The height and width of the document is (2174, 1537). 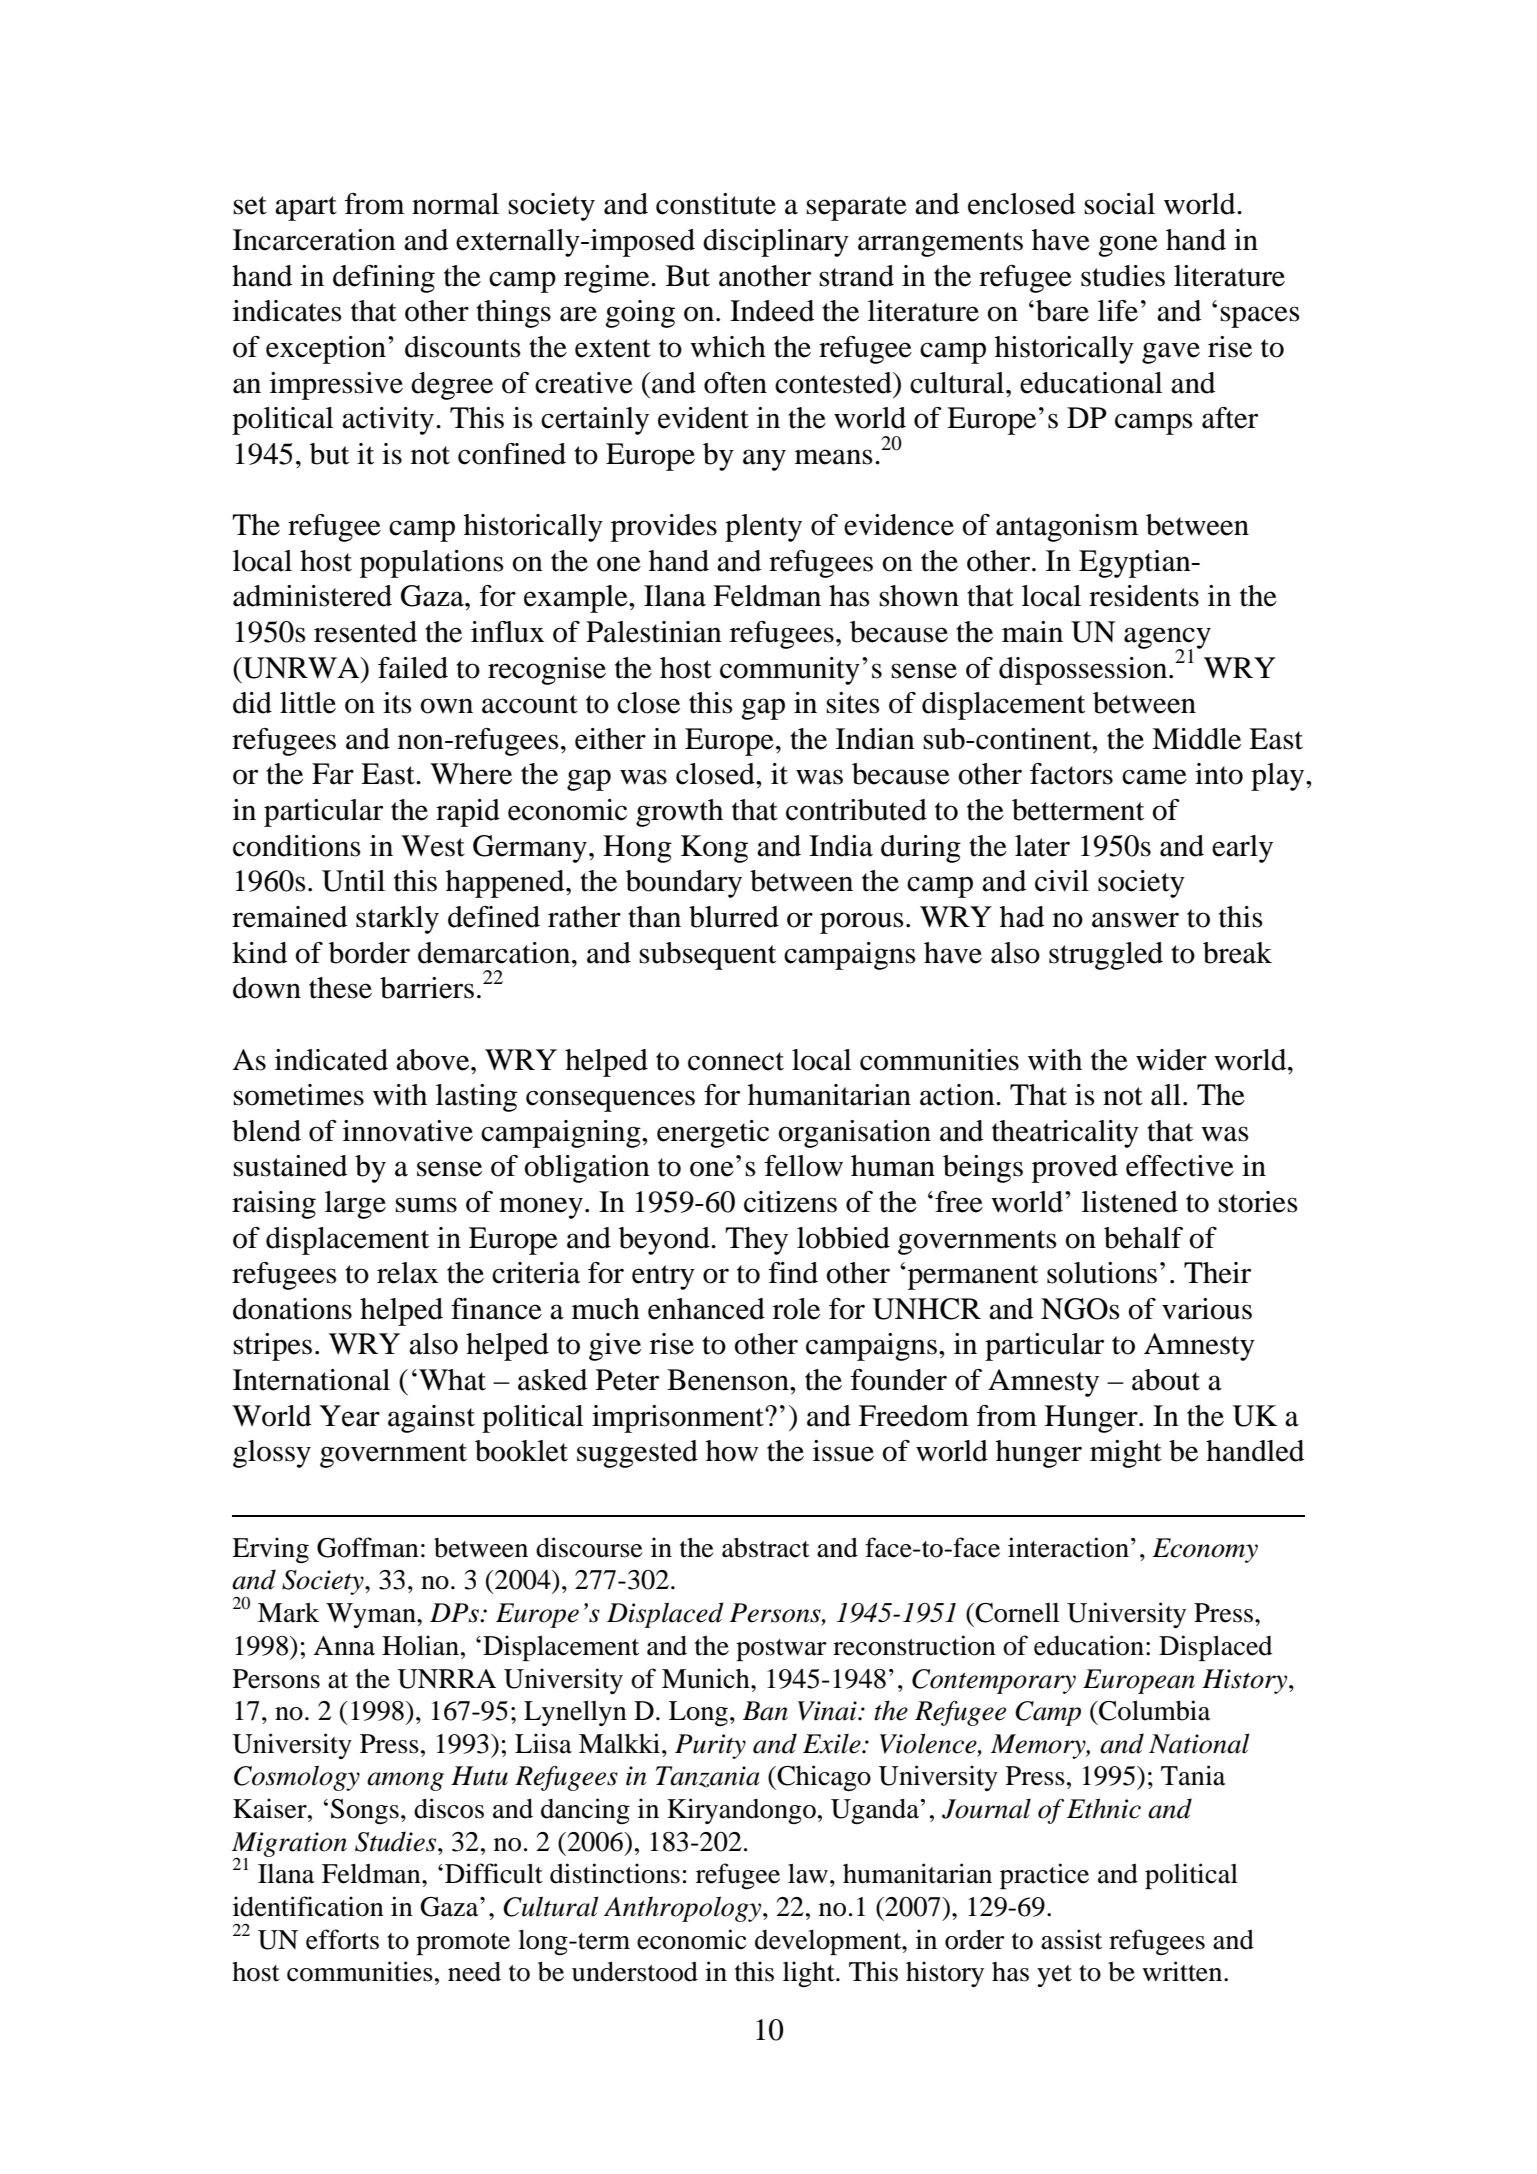 What do you see at coordinates (736, 1061) in the document?
I see `connect` at bounding box center [736, 1061].
